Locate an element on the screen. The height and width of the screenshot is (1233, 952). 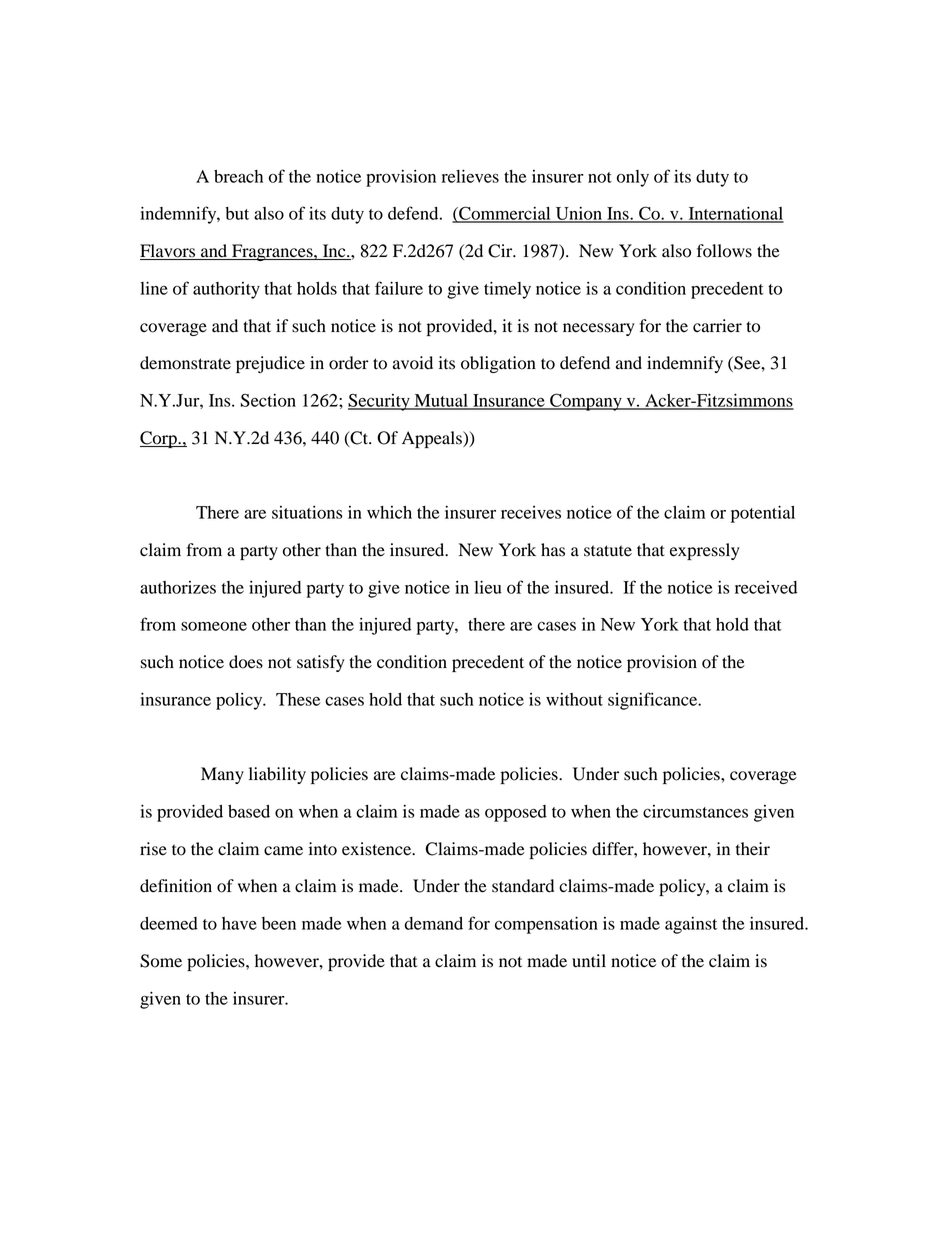
Company is located at coordinates (586, 402).
